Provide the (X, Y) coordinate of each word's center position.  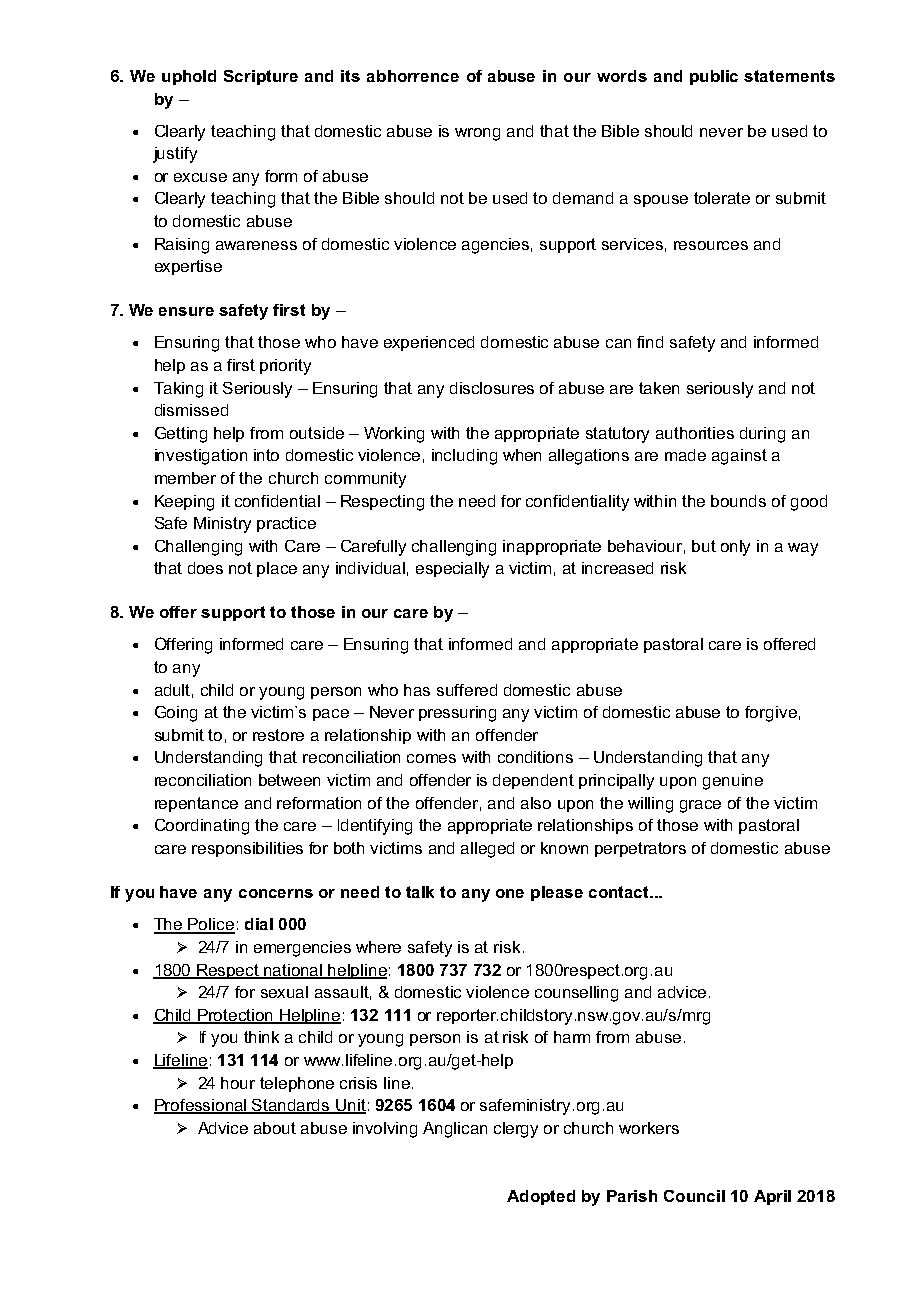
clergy (516, 1130)
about (275, 1128)
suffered (467, 690)
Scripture (261, 77)
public (714, 77)
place (277, 569)
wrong (477, 134)
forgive (771, 714)
